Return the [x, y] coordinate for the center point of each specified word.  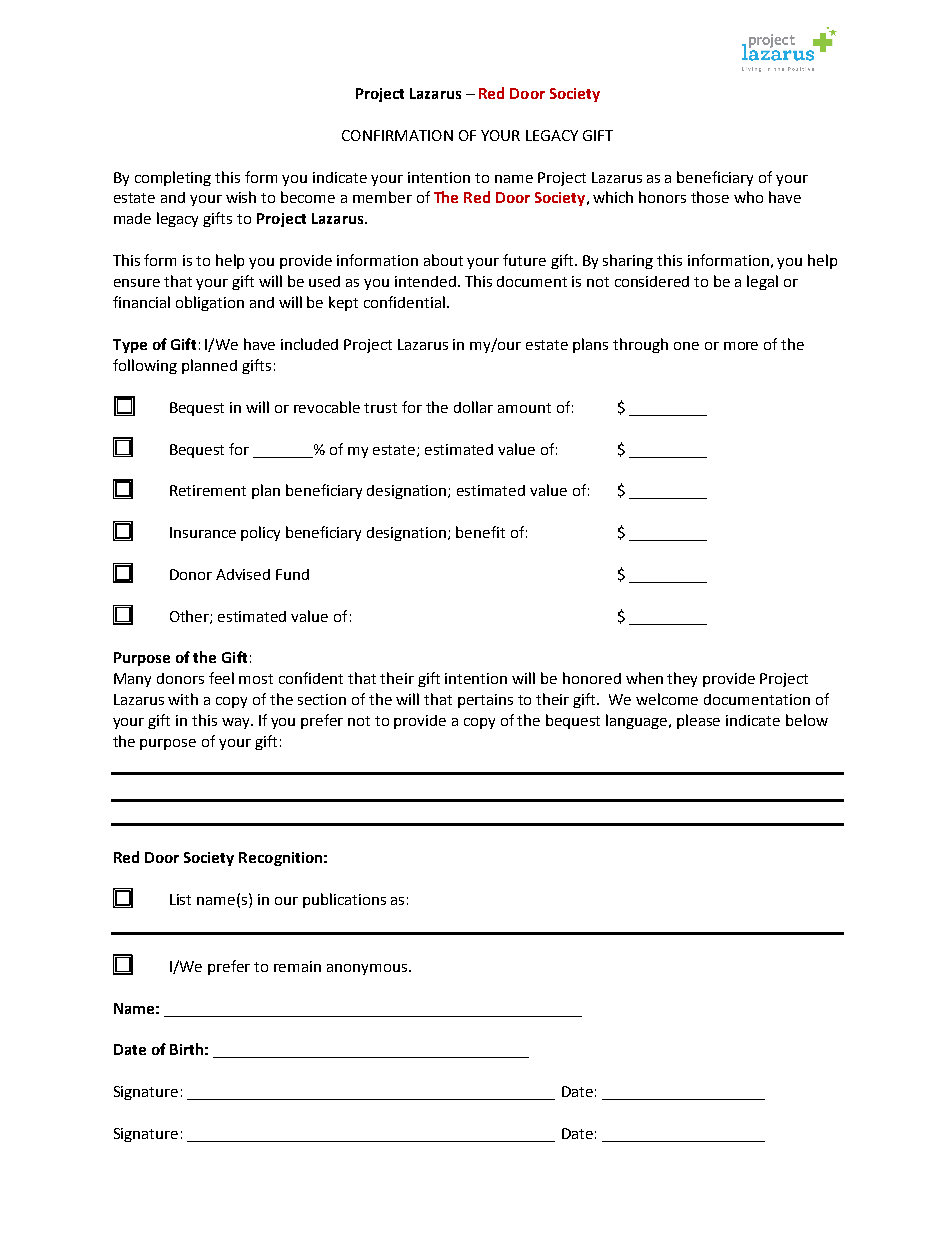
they [682, 679]
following [145, 366]
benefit [480, 532]
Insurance [203, 532]
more [741, 346]
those [710, 197]
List [180, 899]
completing [173, 178]
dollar [473, 407]
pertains [485, 701]
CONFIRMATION [397, 135]
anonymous [368, 969]
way [237, 723]
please [698, 721]
